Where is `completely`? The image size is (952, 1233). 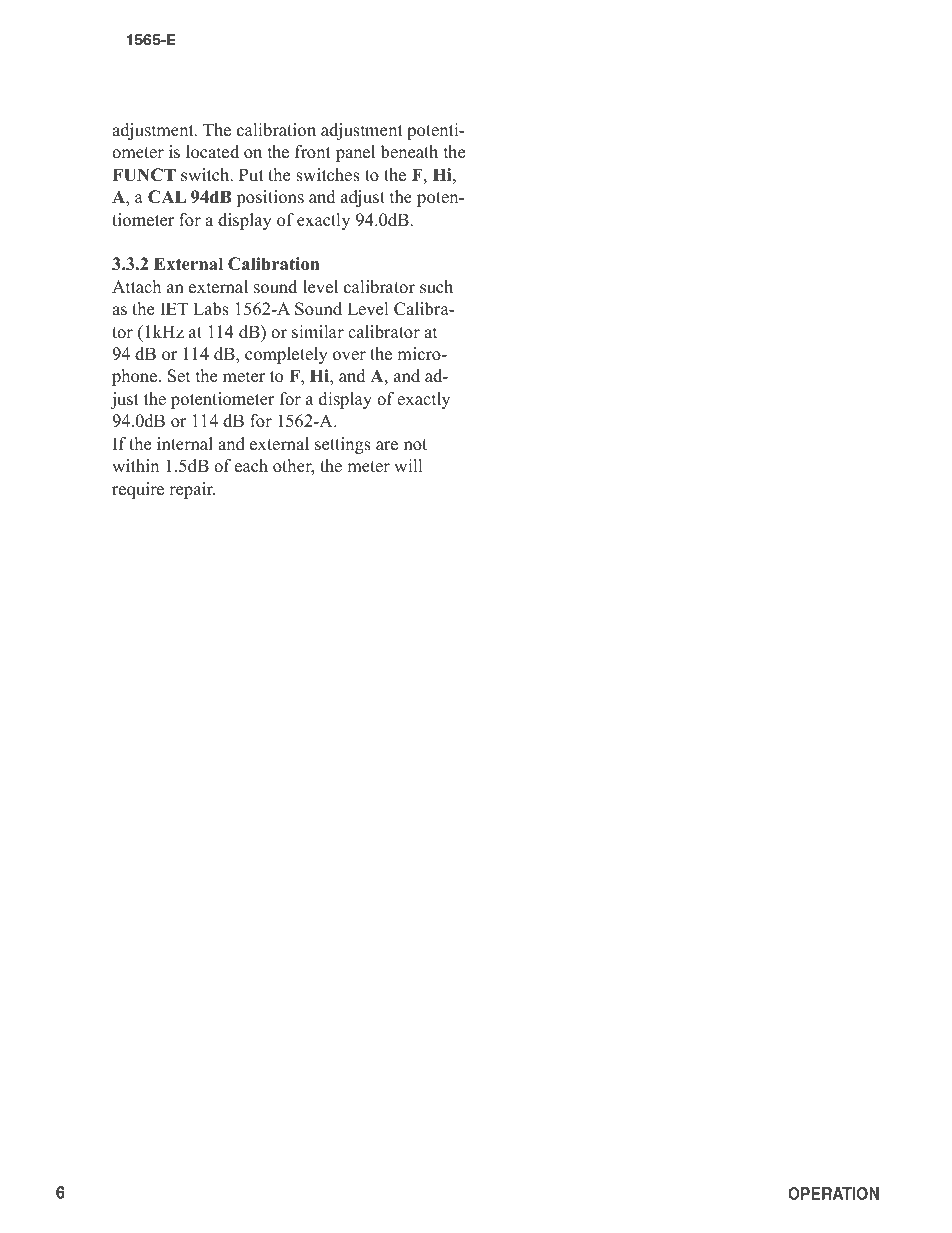 completely is located at coordinates (286, 355).
